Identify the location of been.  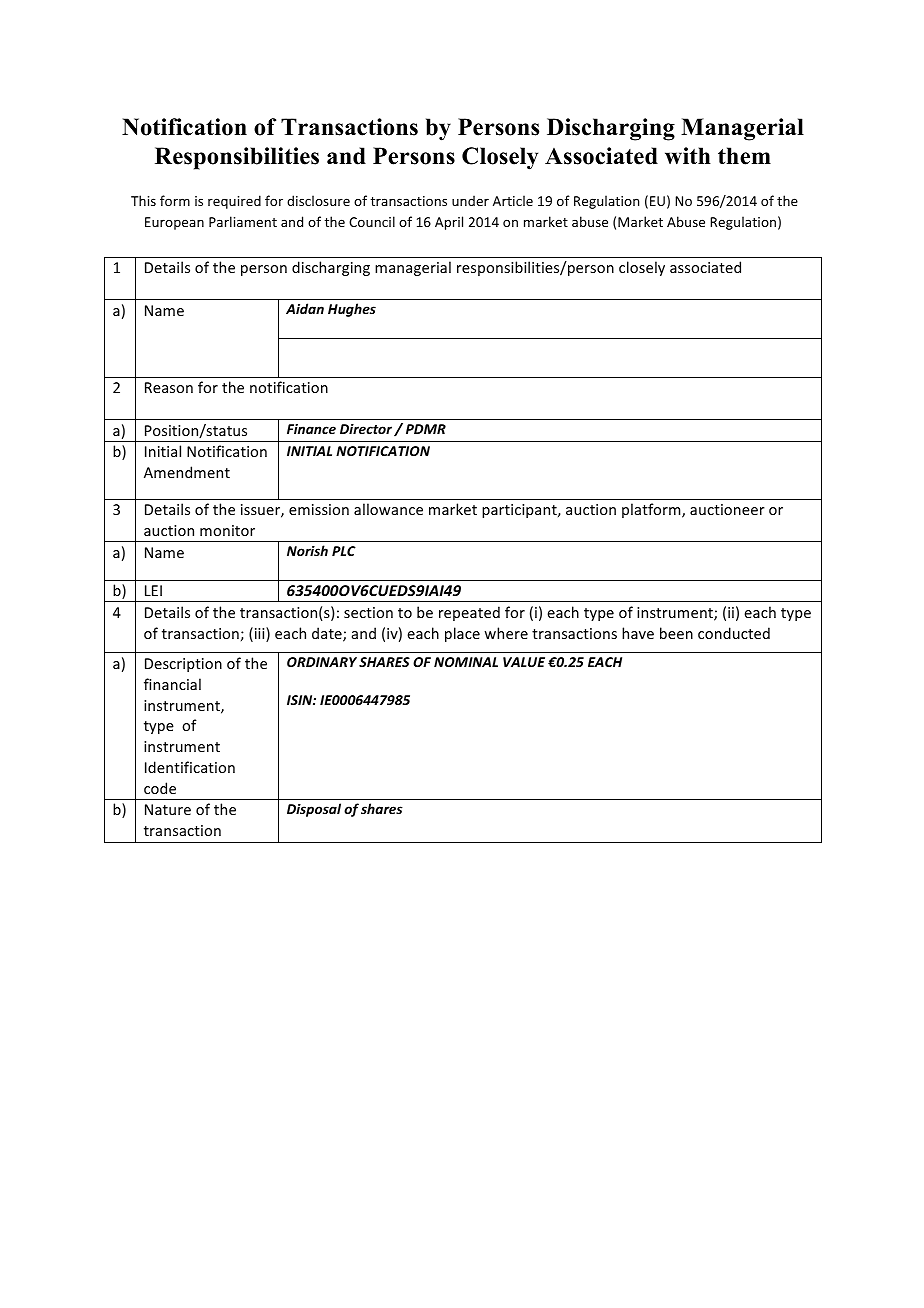
(676, 633).
